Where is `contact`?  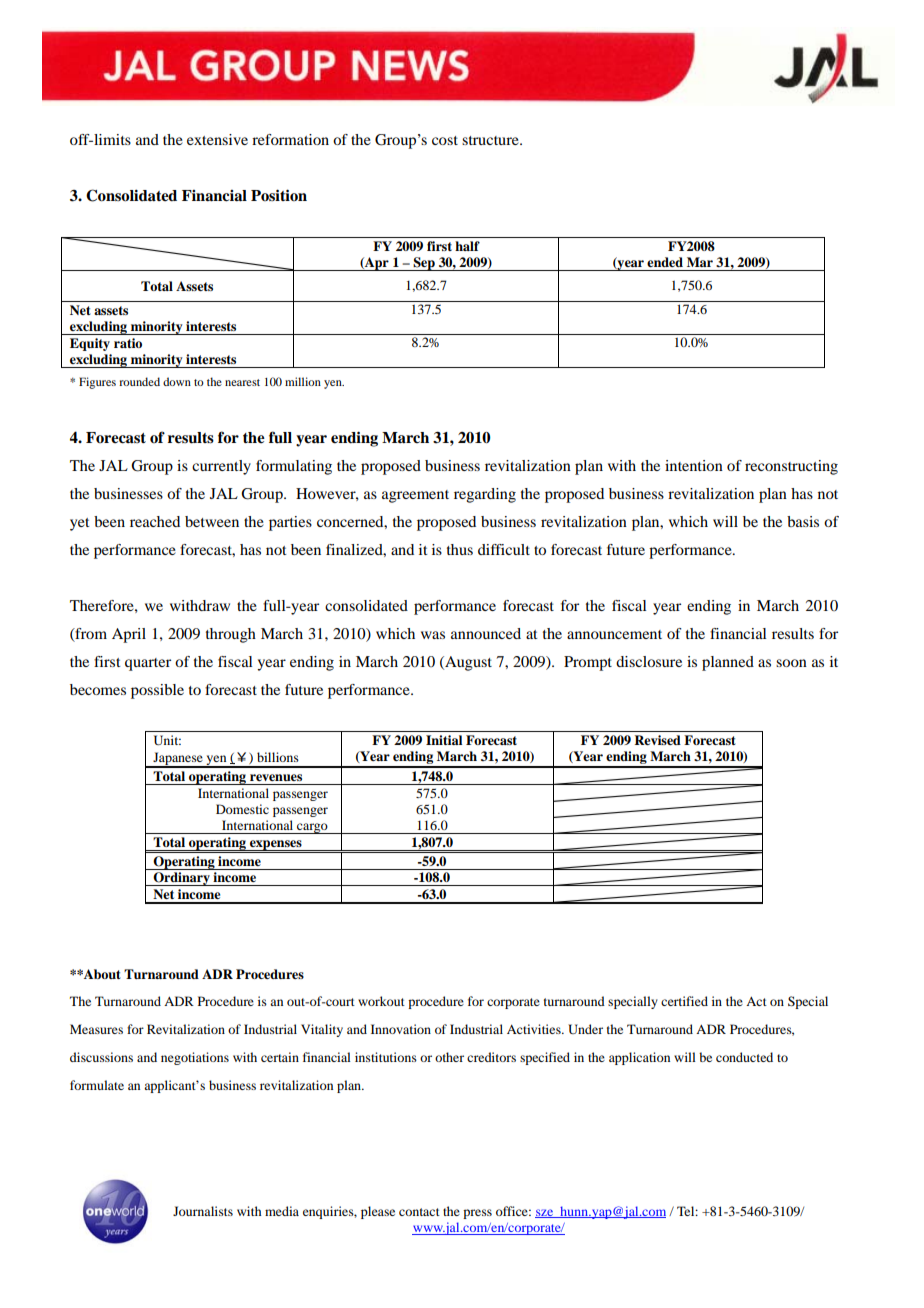
contact is located at coordinates (419, 1212).
